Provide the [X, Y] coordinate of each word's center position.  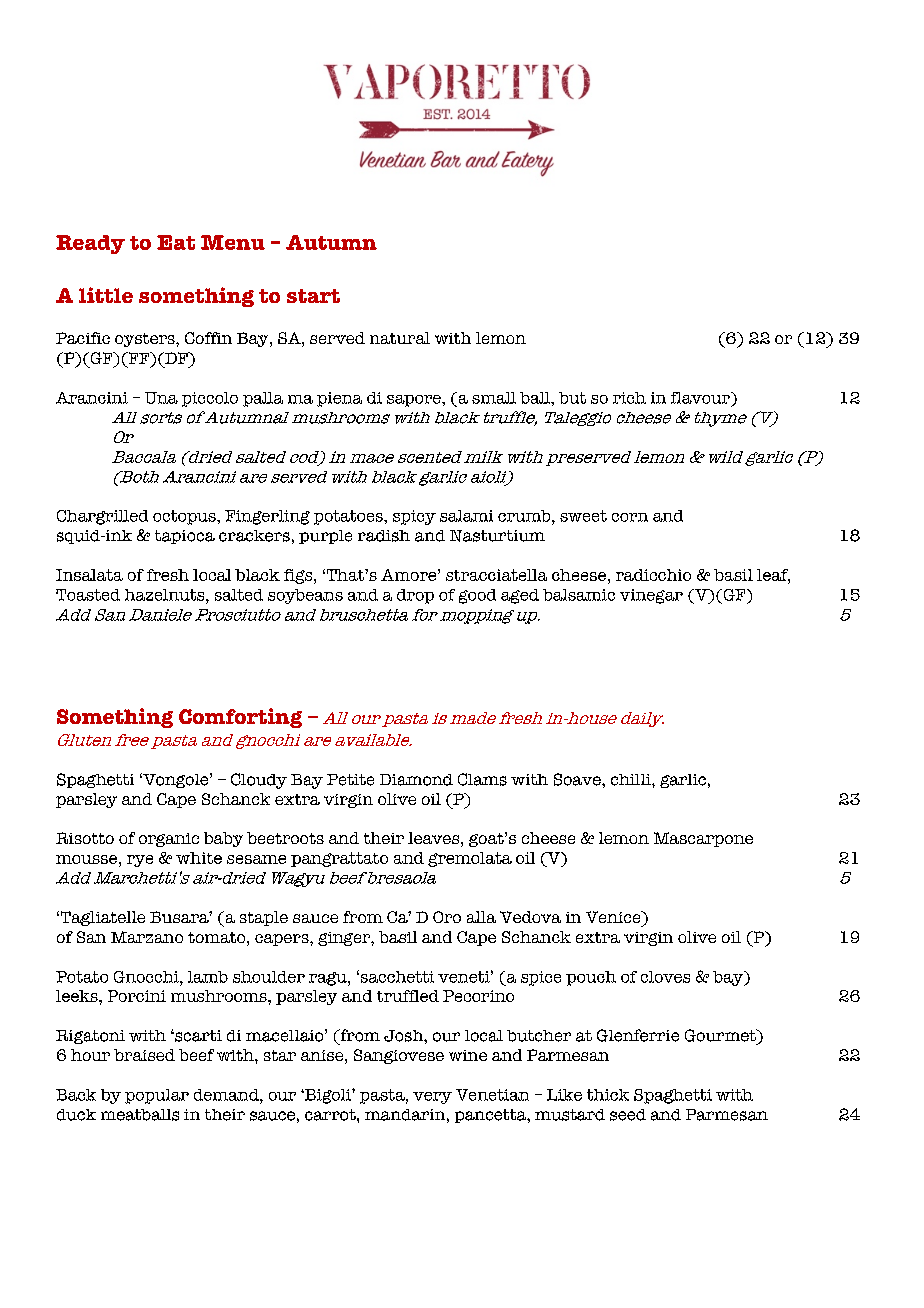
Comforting [240, 718]
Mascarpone [703, 839]
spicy [414, 517]
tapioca [185, 537]
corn [630, 517]
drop [415, 596]
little [106, 295]
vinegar [651, 596]
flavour [701, 398]
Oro [447, 917]
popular [157, 1096]
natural [400, 338]
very [432, 1098]
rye [140, 861]
